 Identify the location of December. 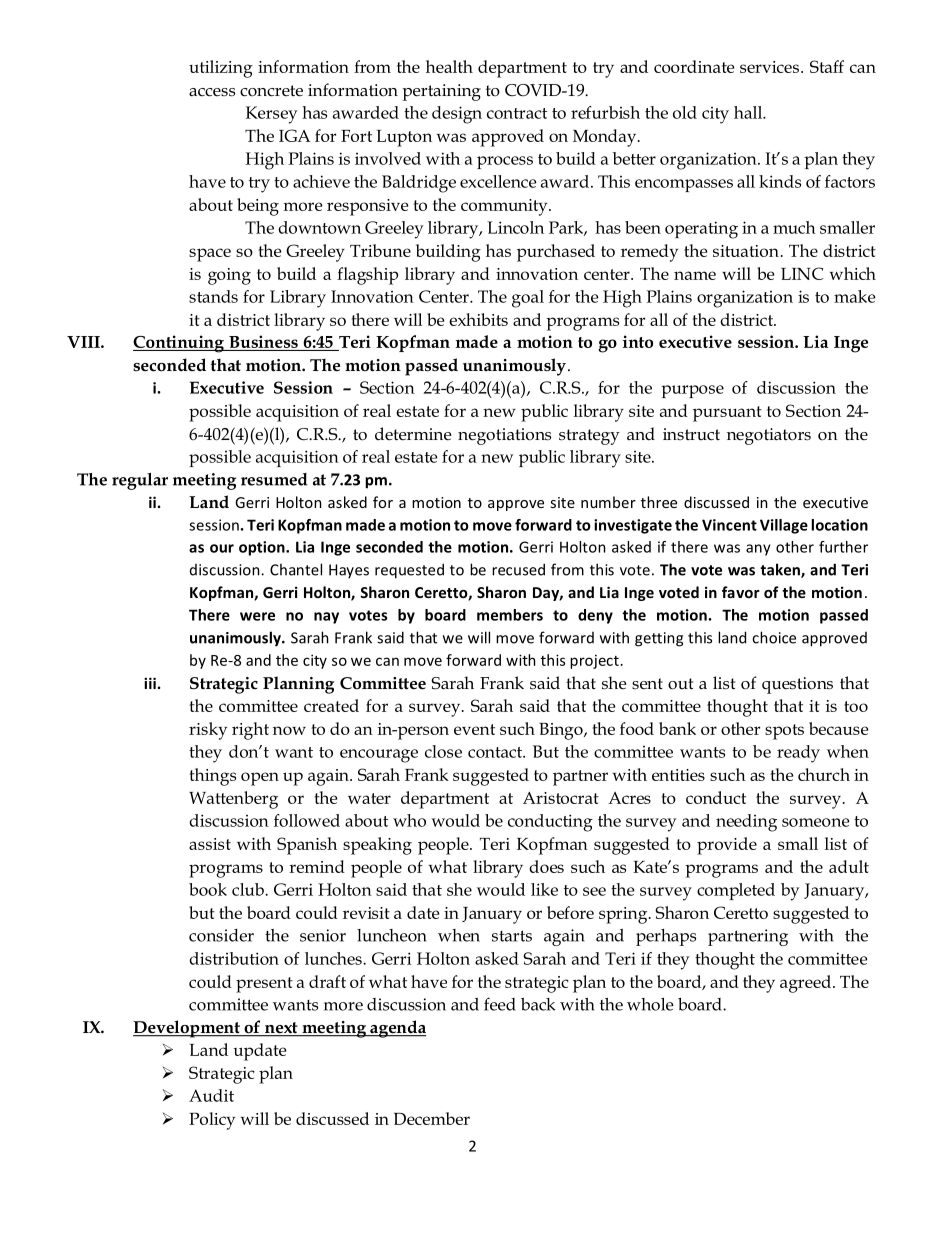
(432, 1118).
